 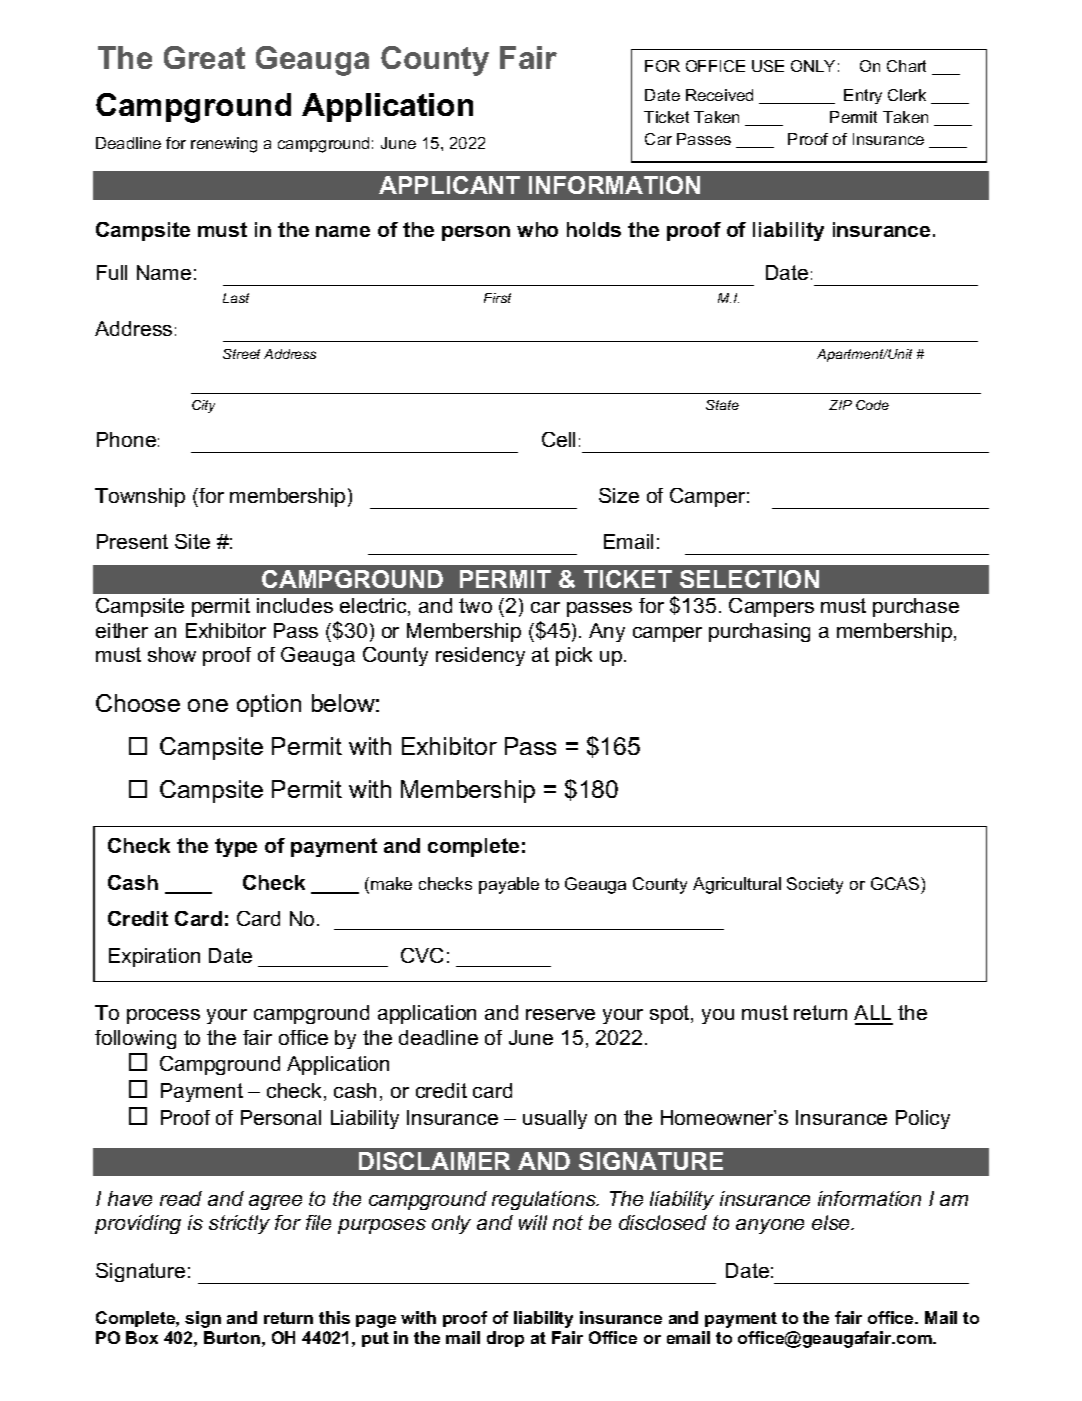 What do you see at coordinates (863, 96) in the screenshot?
I see `Entry` at bounding box center [863, 96].
